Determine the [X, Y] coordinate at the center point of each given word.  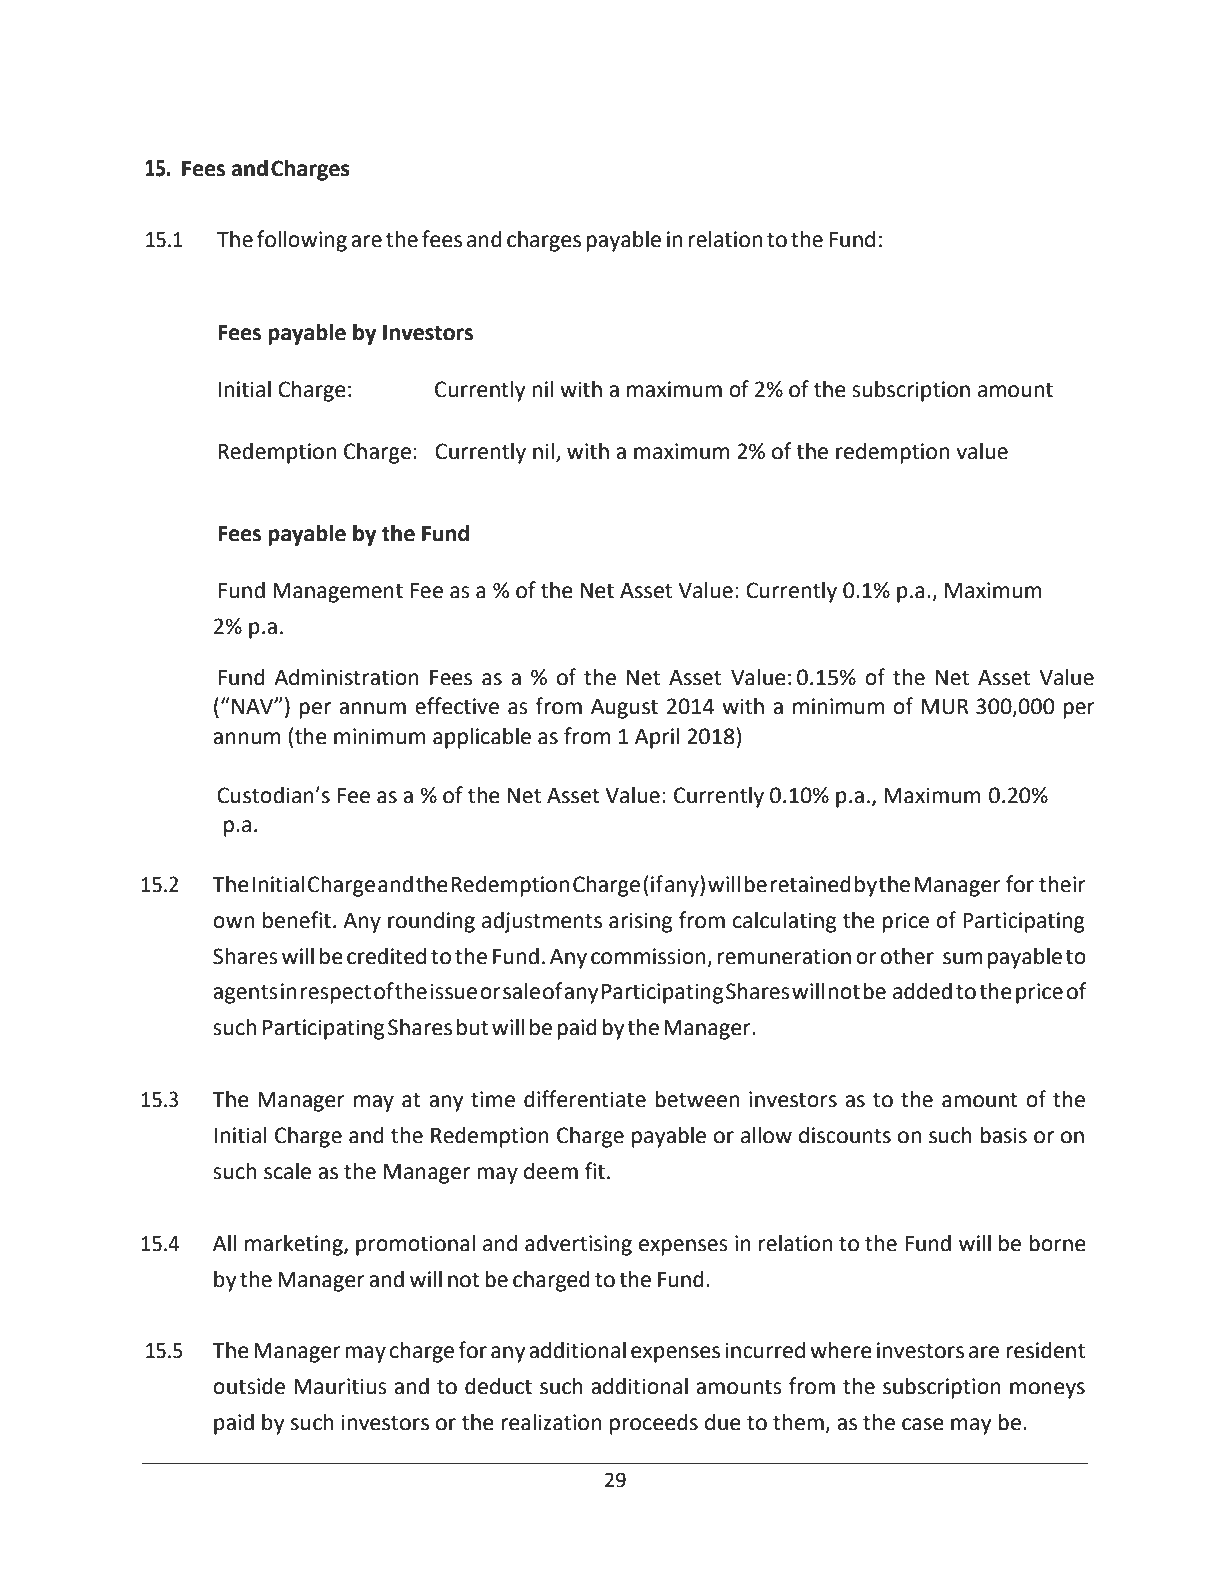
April [657, 738]
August [624, 709]
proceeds [654, 1424]
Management [338, 593]
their [1062, 884]
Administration [346, 677]
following [302, 241]
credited [386, 956]
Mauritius [340, 1386]
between [697, 1099]
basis [1003, 1135]
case [923, 1424]
